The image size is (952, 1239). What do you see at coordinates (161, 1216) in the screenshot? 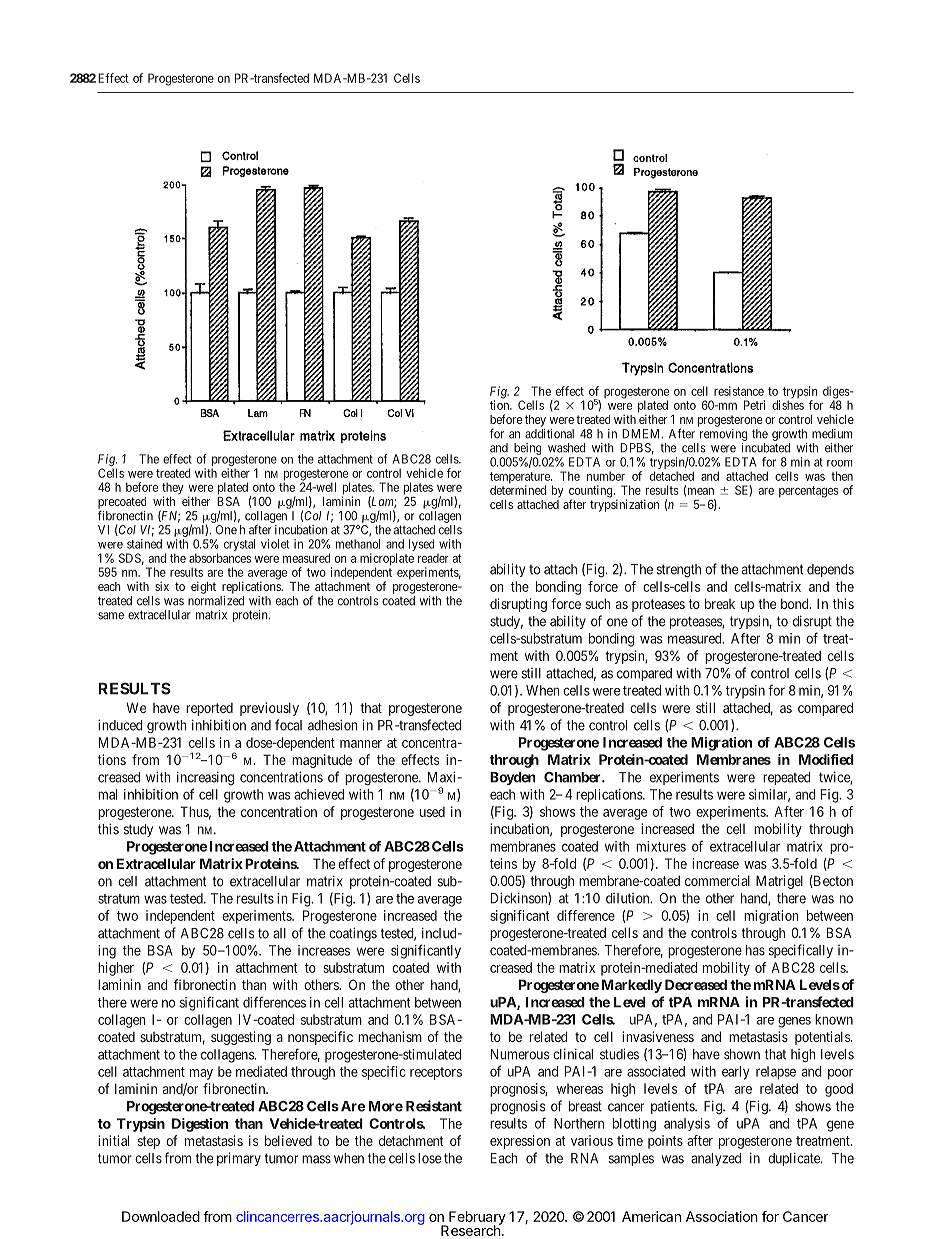
I see `Downloaded` at bounding box center [161, 1216].
